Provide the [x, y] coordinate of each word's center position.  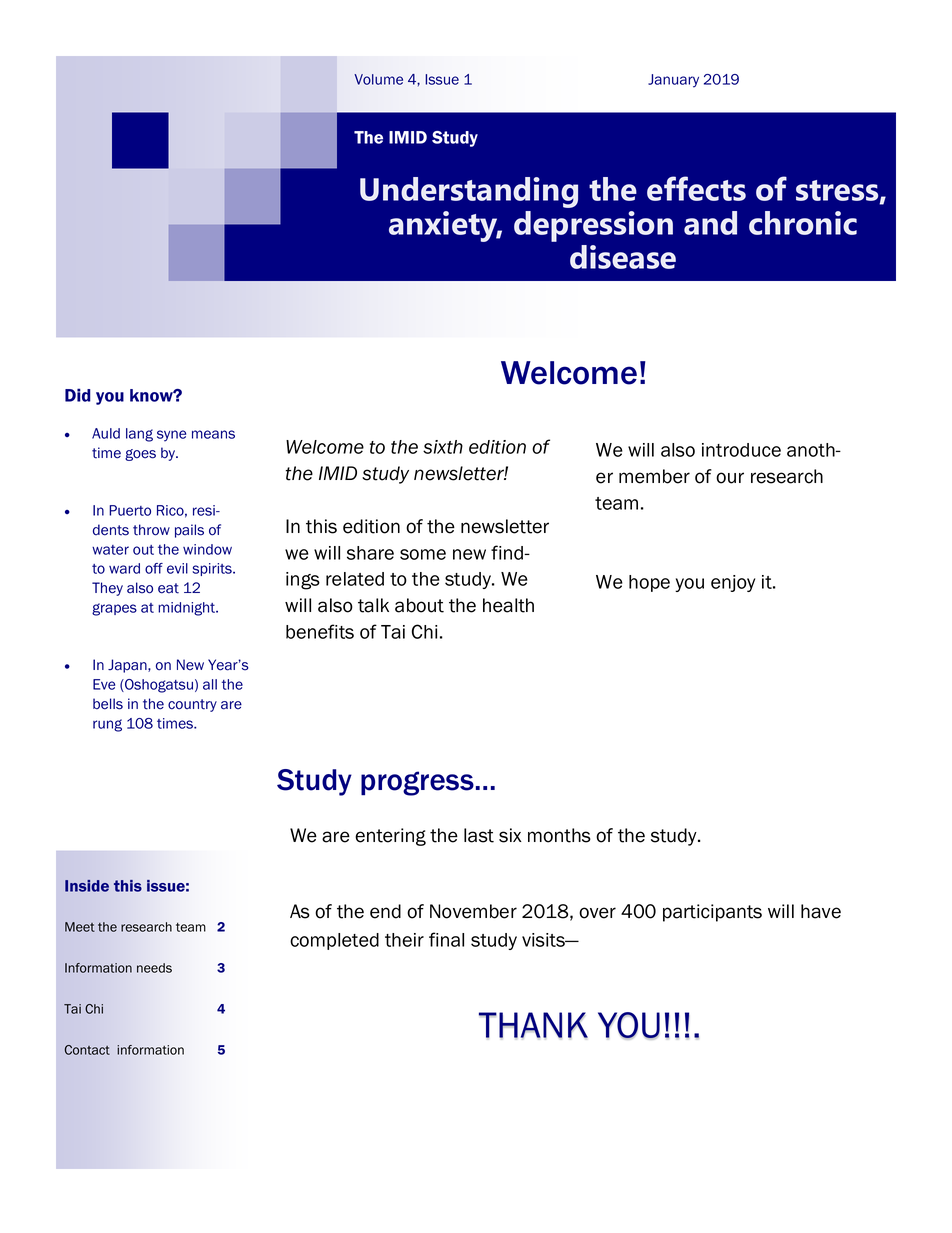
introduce [741, 450]
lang [139, 435]
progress [417, 783]
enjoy [733, 583]
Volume [378, 79]
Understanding [469, 192]
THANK [533, 1025]
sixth [443, 447]
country [192, 705]
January [673, 81]
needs [154, 968]
